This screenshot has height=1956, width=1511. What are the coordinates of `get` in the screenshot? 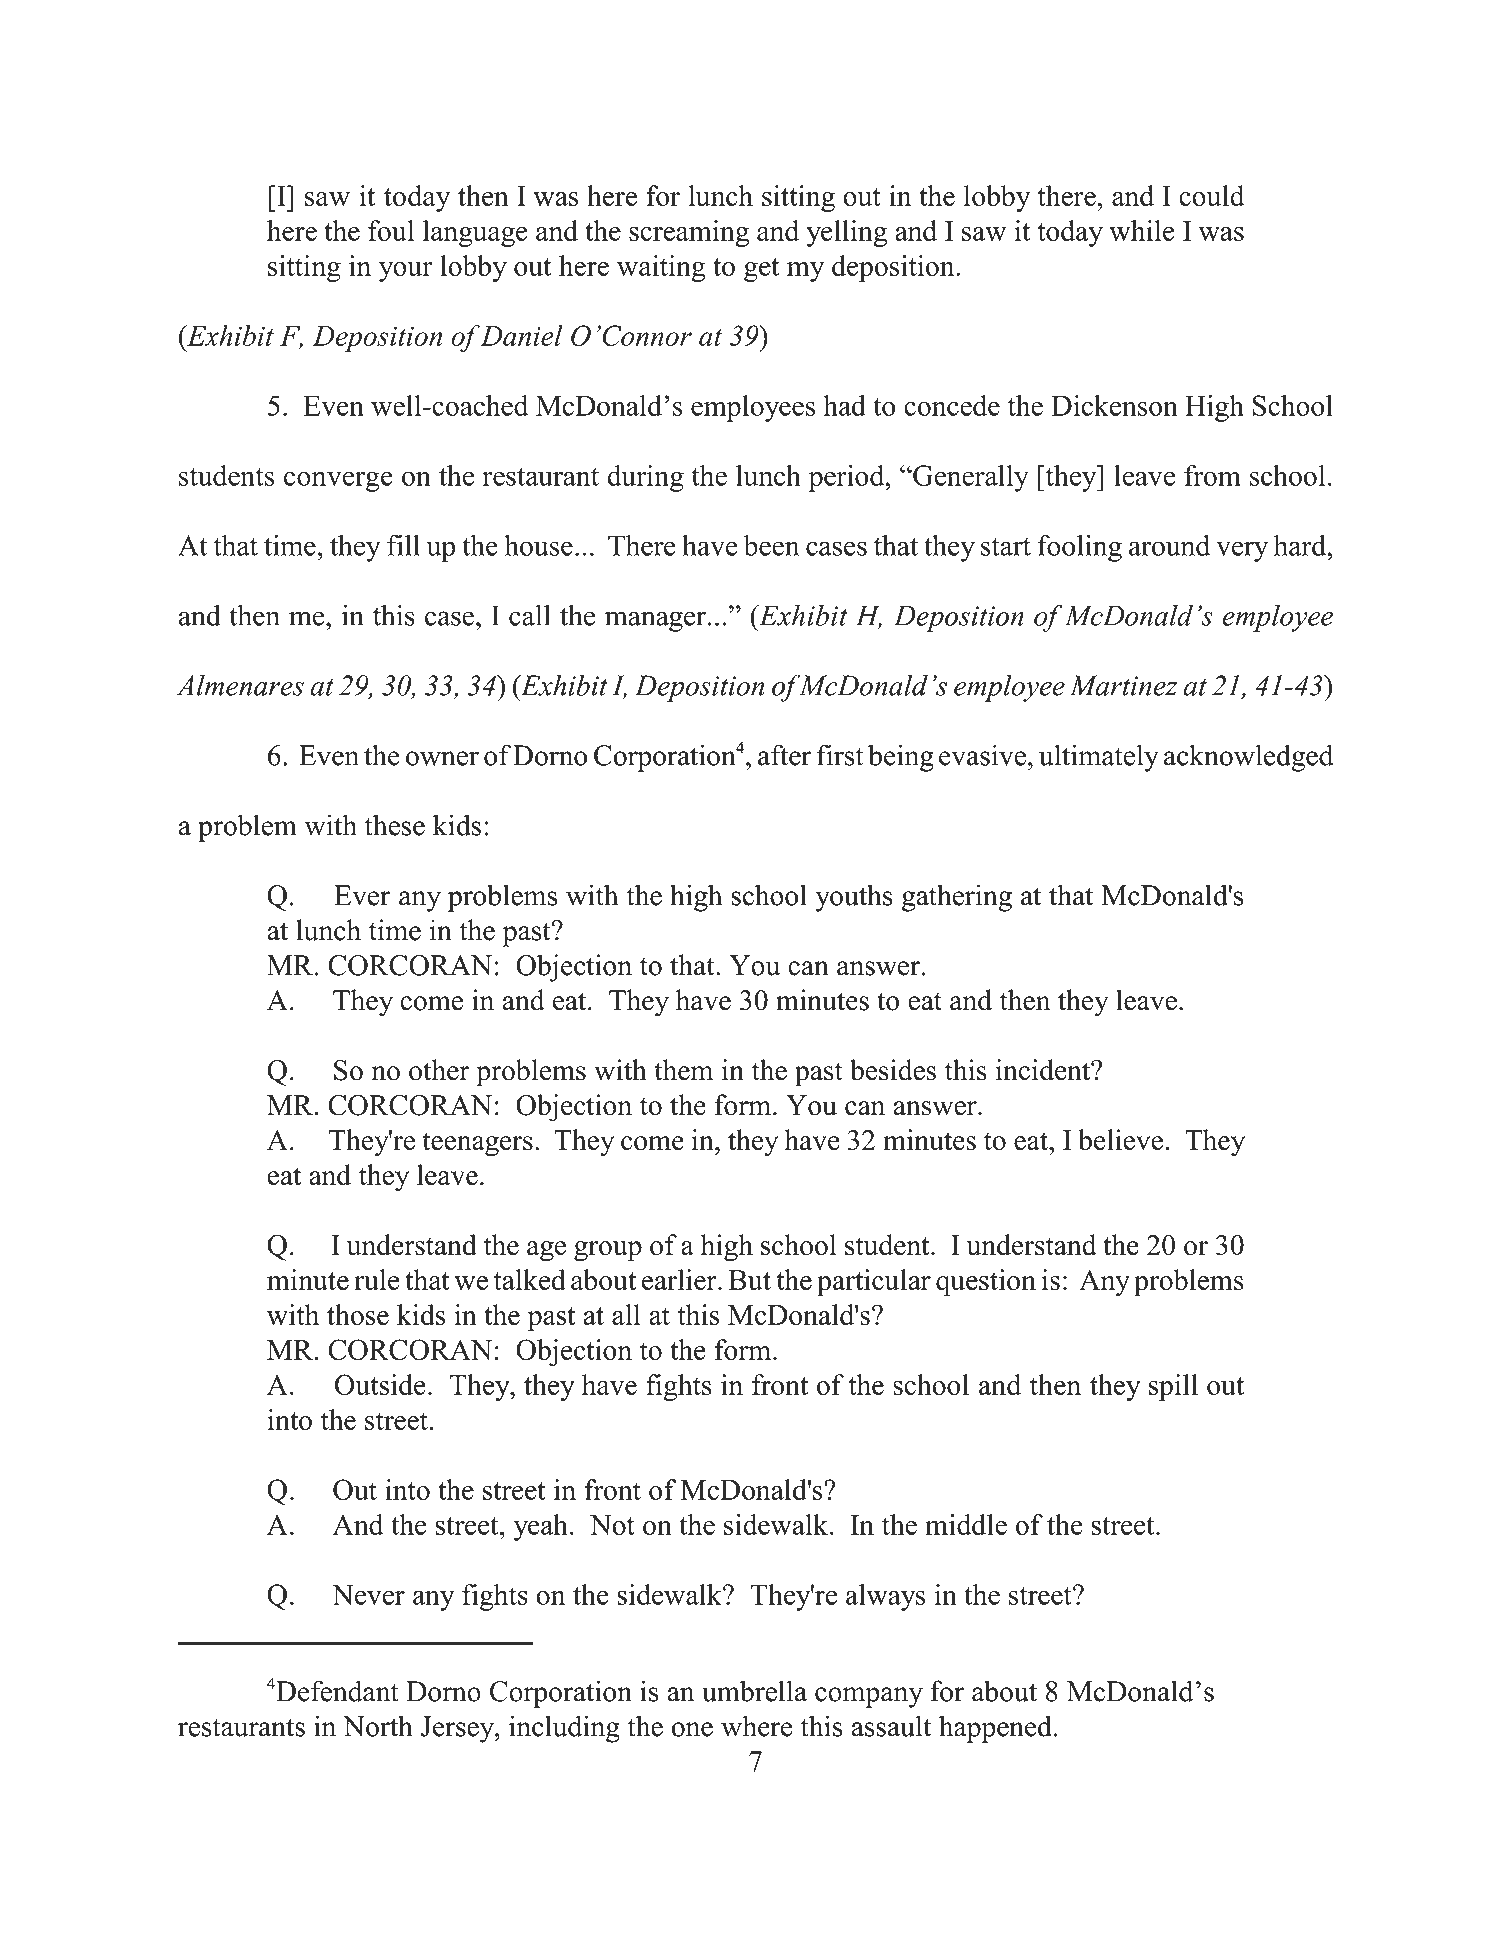 It's located at (761, 270).
